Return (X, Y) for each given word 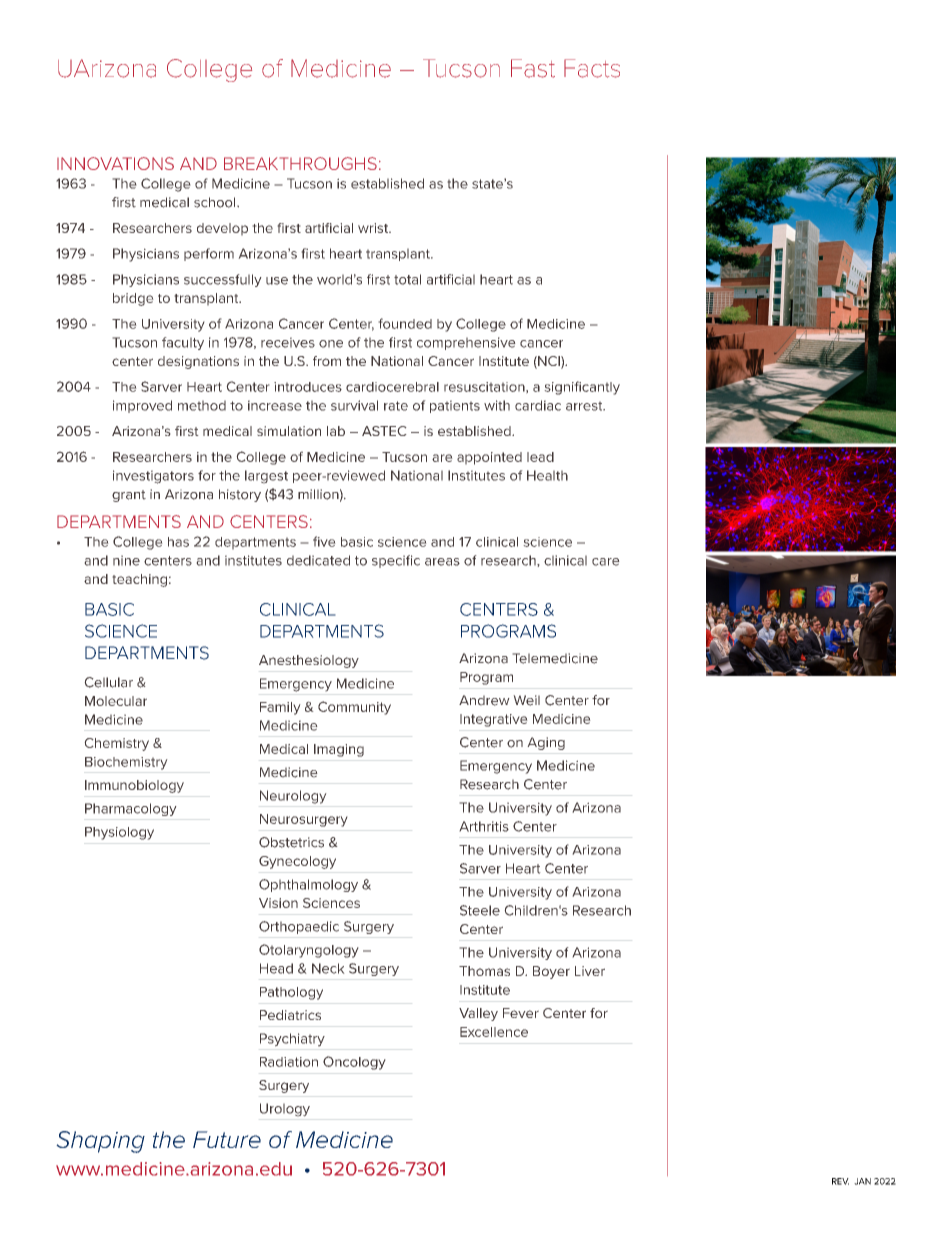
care (606, 562)
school (216, 202)
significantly (582, 388)
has (178, 542)
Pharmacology (131, 809)
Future (227, 1139)
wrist (374, 228)
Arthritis (484, 826)
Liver (590, 971)
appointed (489, 458)
